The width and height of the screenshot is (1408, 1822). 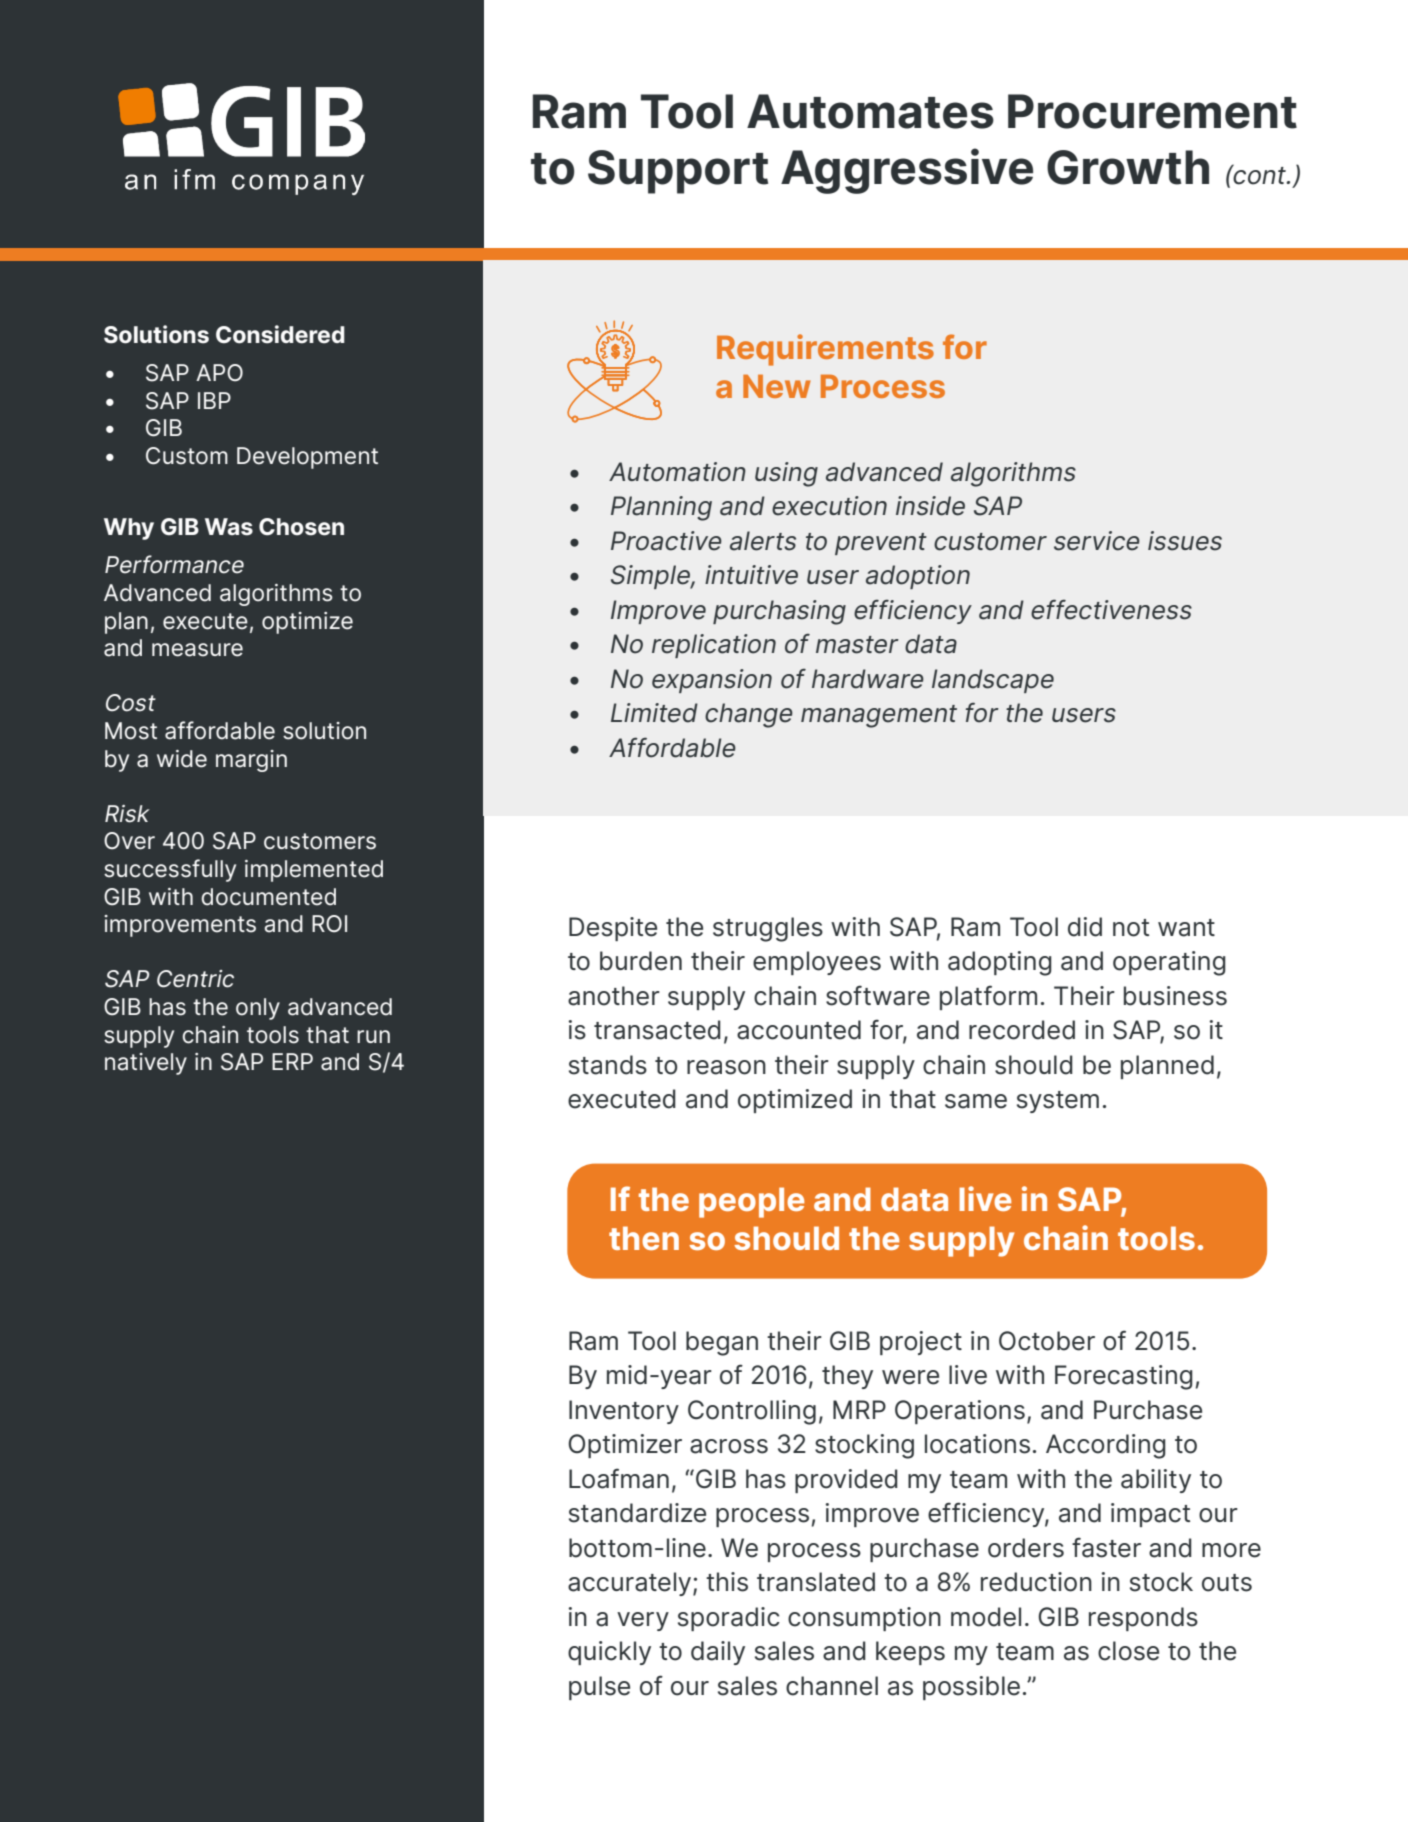 I want to click on close, so click(x=1128, y=1651).
